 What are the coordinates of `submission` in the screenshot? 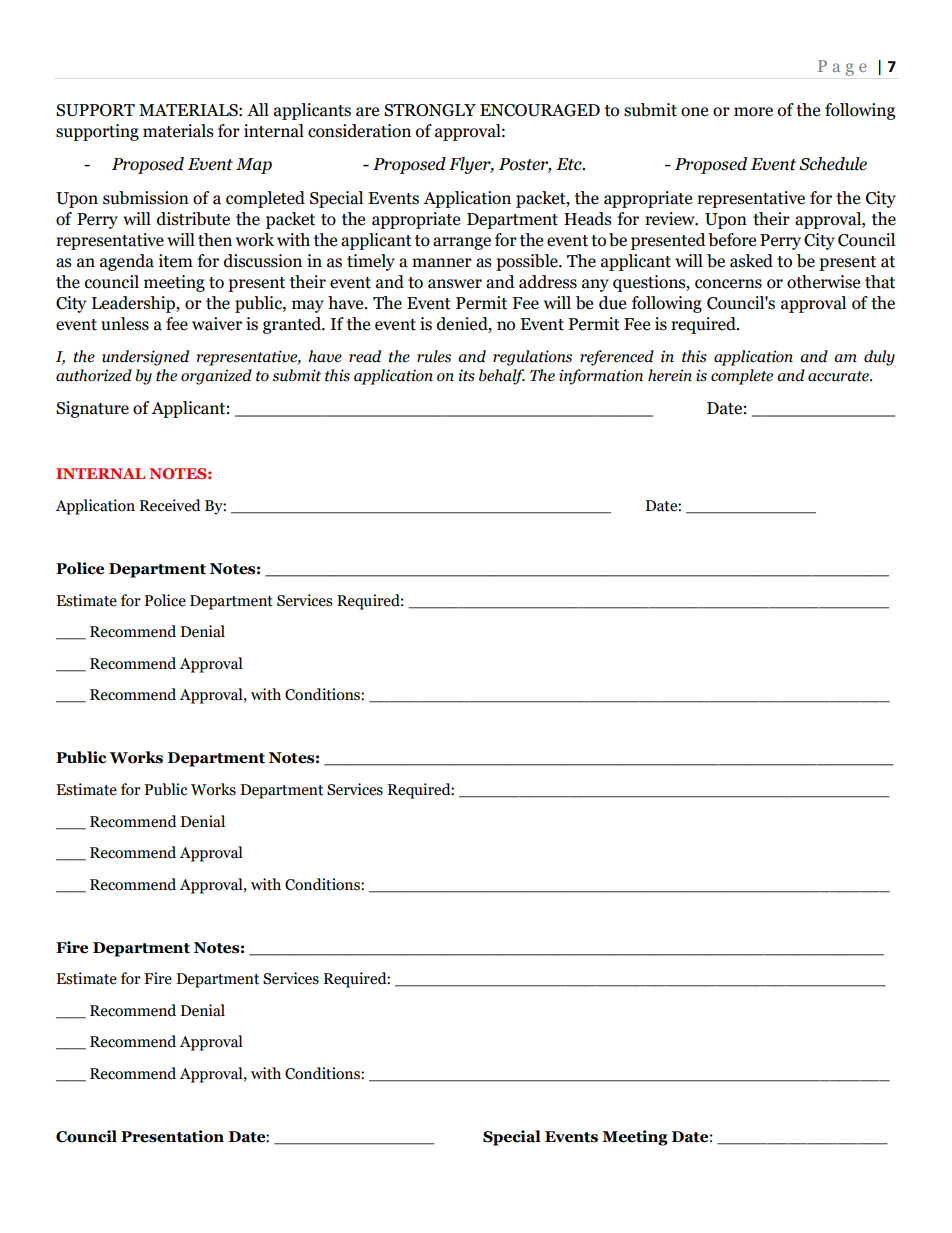 It's located at (146, 198).
